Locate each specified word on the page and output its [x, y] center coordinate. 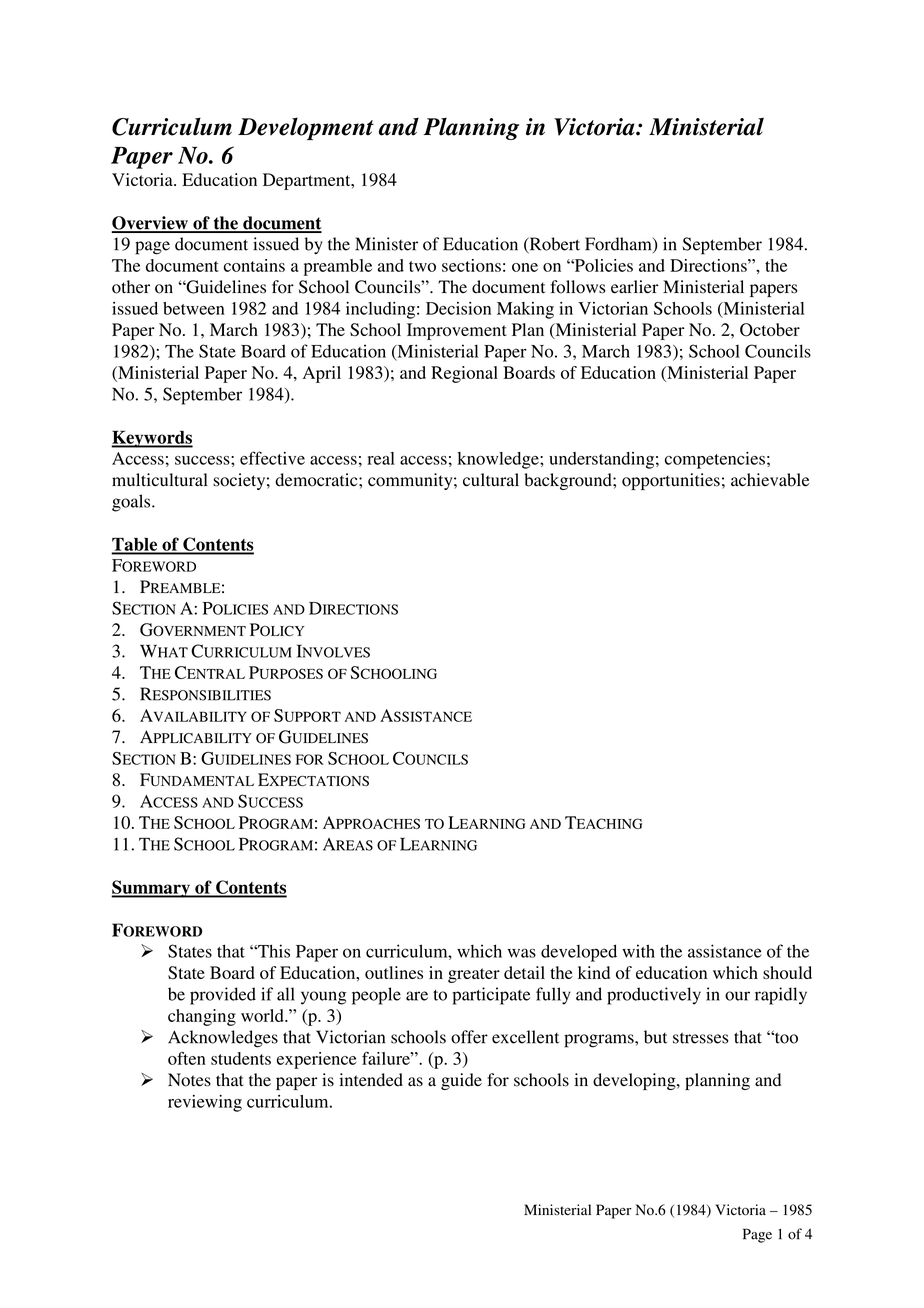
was [522, 953]
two [422, 266]
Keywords [152, 439]
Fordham [619, 245]
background [569, 481]
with [638, 951]
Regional [464, 374]
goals [132, 503]
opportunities [671, 481]
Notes [189, 1080]
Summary [151, 889]
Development [306, 129]
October [770, 330]
